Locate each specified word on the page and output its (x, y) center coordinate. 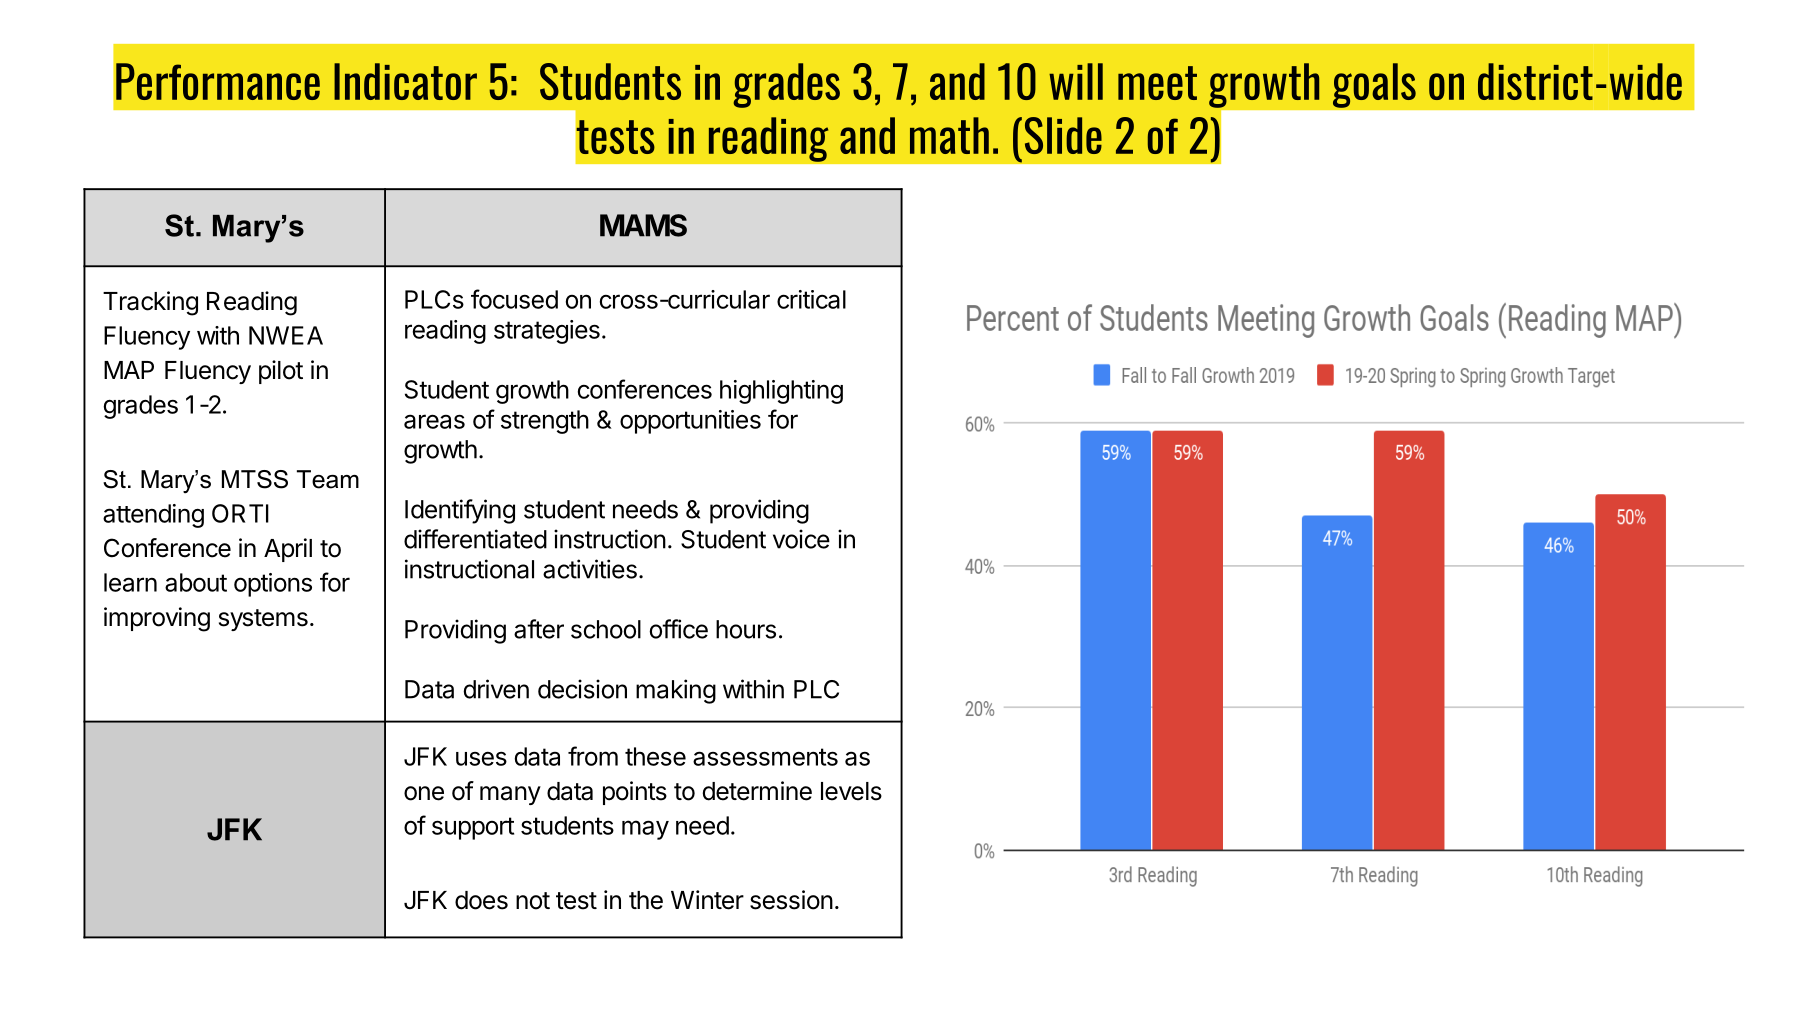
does (481, 900)
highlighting (781, 392)
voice (801, 539)
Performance (218, 81)
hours (746, 629)
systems (263, 620)
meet (1157, 83)
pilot (281, 372)
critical (811, 299)
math (949, 135)
